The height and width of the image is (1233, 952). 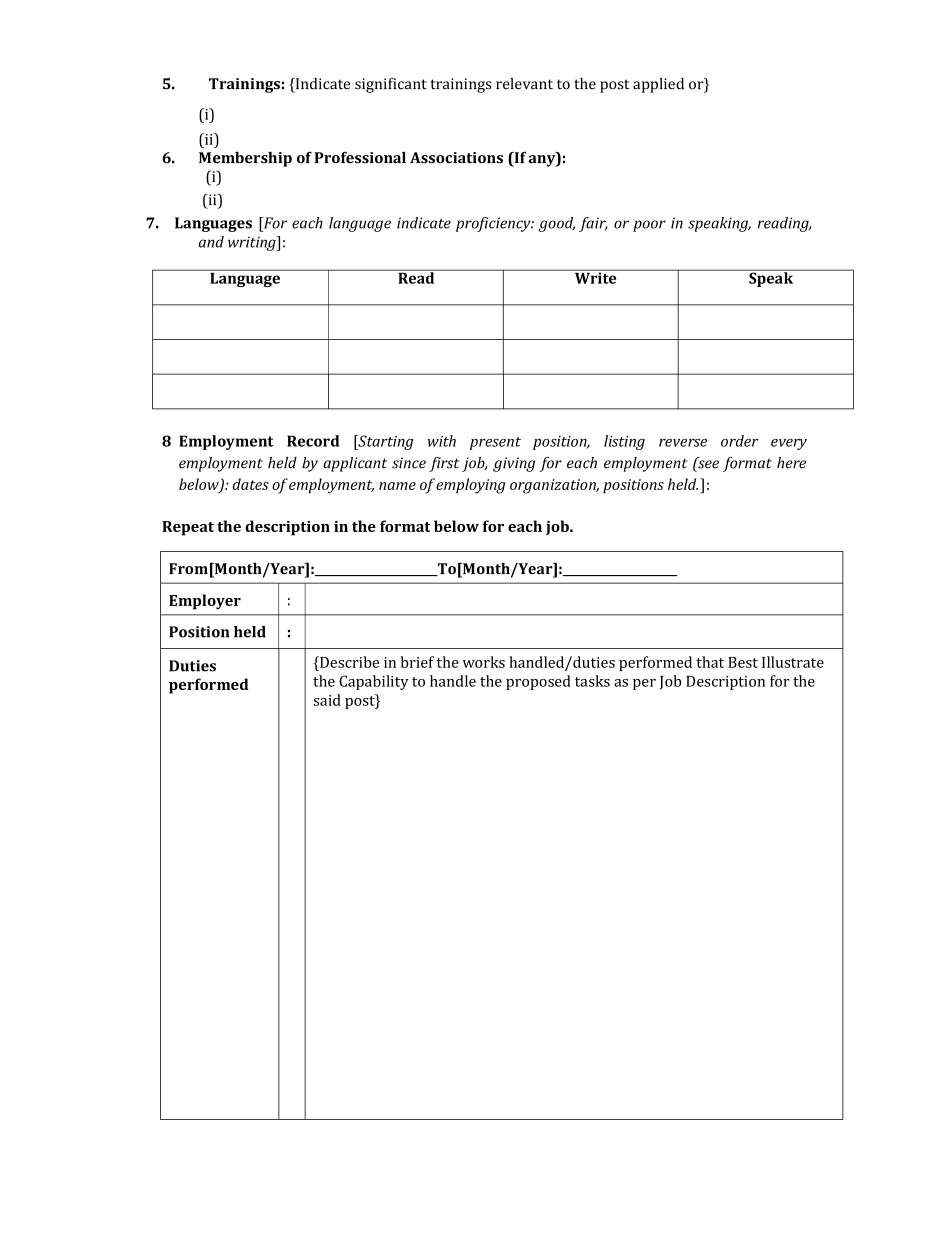 I want to click on Membership, so click(x=245, y=159).
